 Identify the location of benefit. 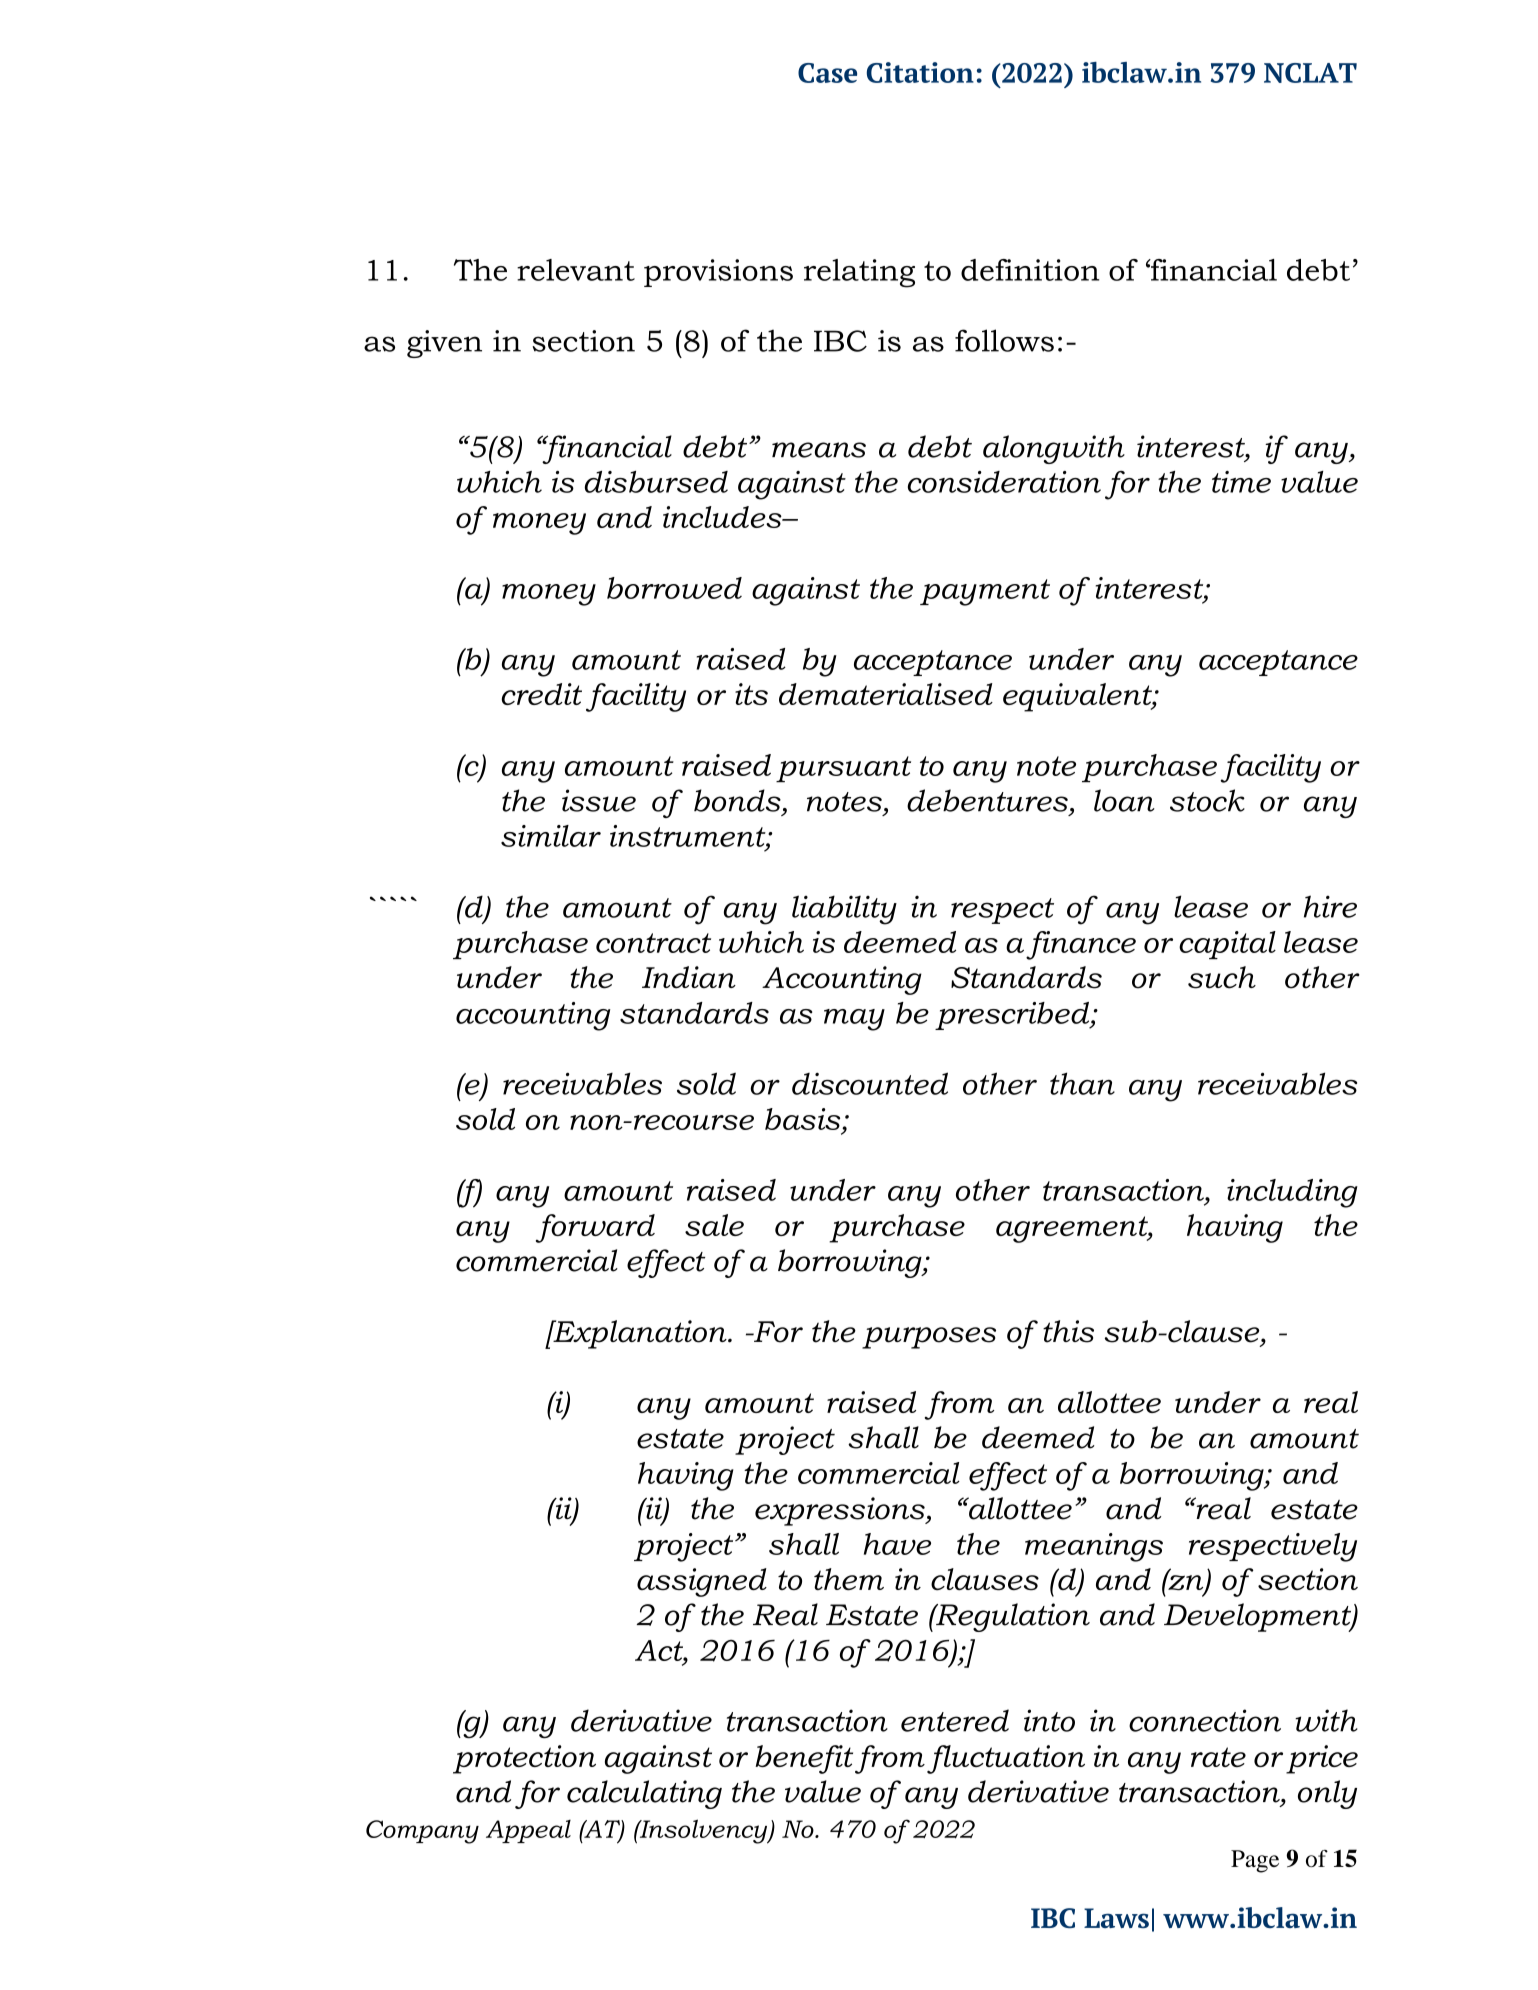
(804, 1759).
